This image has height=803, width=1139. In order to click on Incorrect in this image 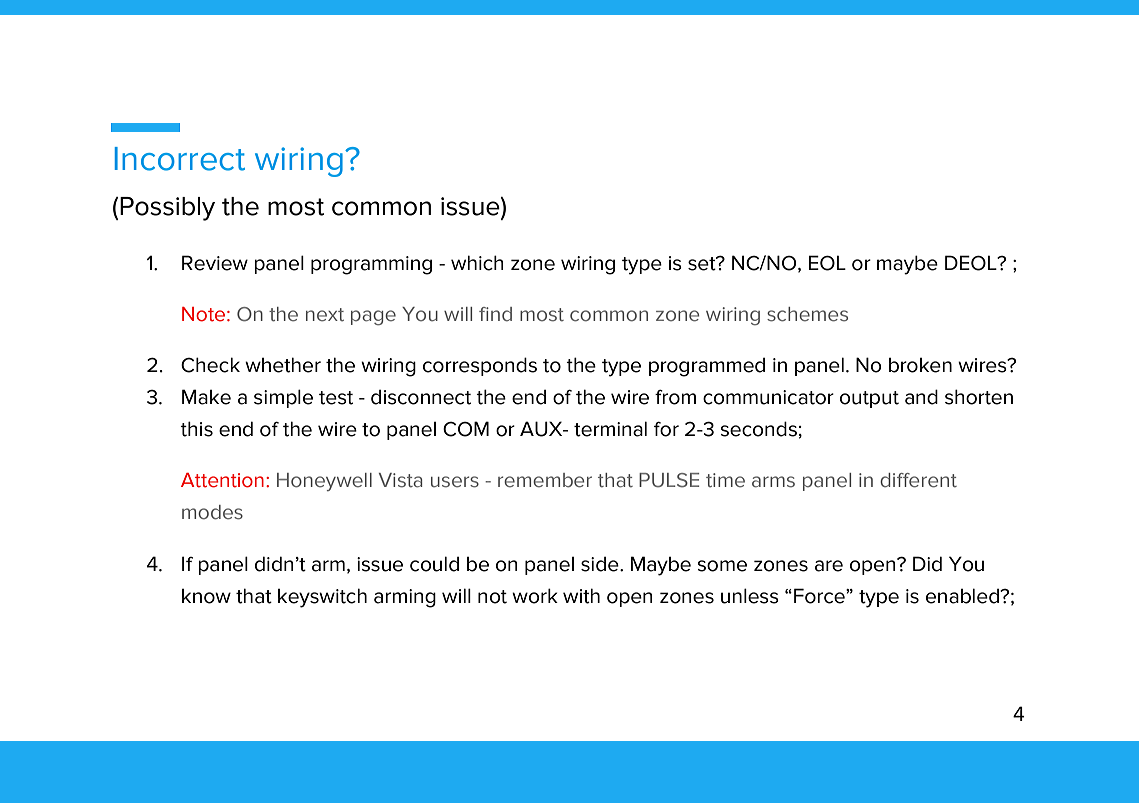, I will do `click(180, 159)`.
